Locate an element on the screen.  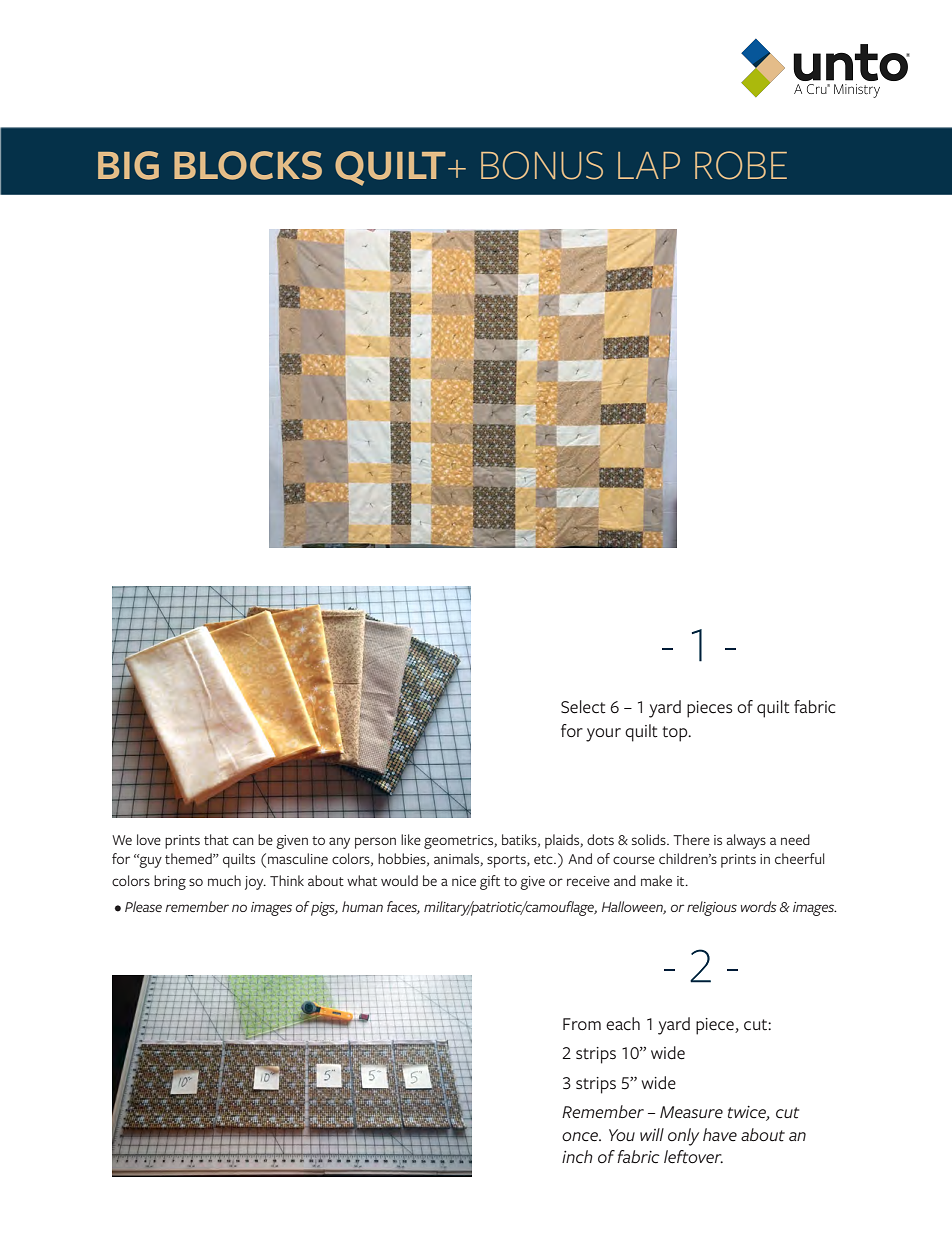
that is located at coordinates (216, 839).
